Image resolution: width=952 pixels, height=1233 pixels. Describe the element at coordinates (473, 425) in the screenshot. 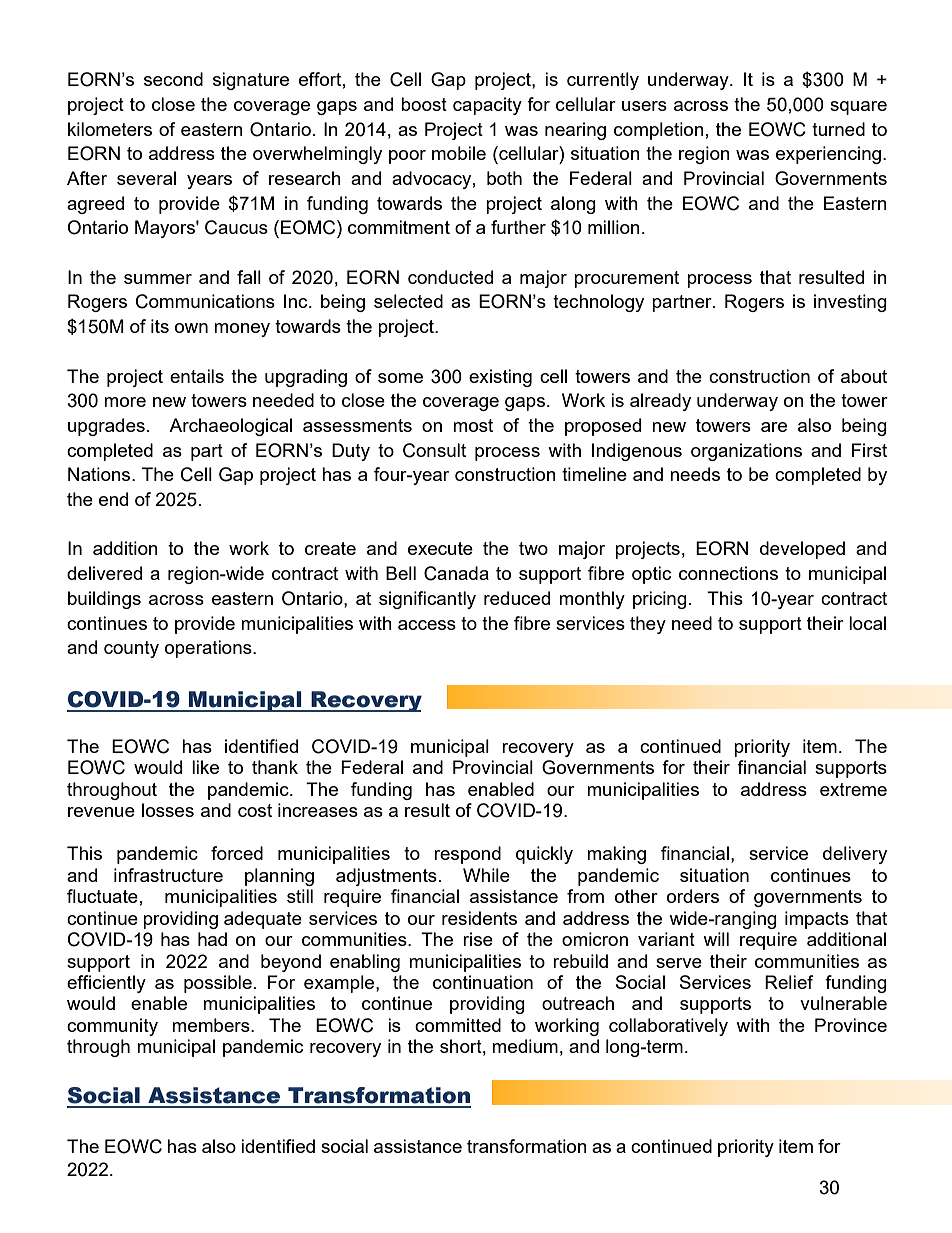

I see `most` at that location.
